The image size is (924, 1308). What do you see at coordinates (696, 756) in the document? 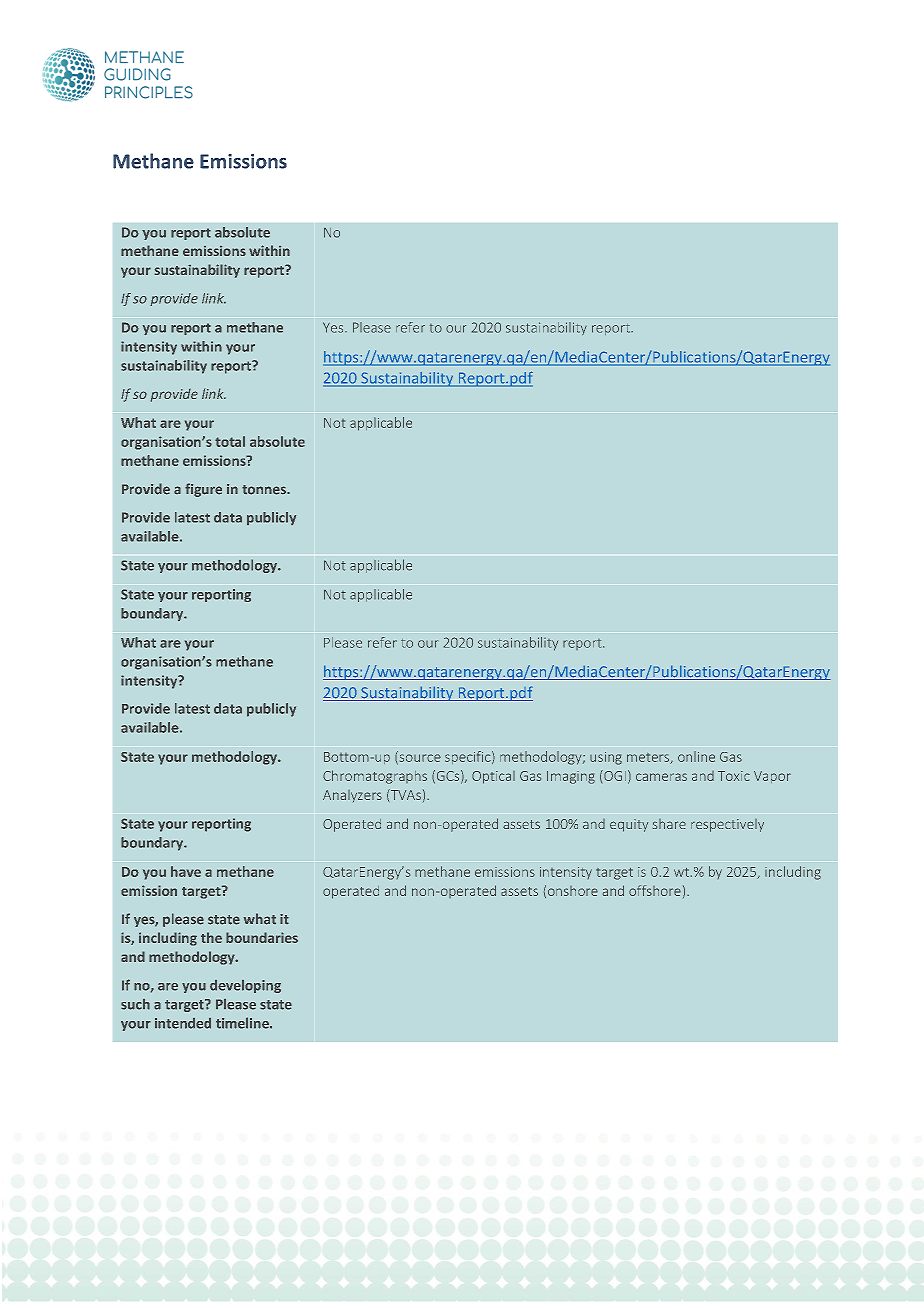
I see `online` at bounding box center [696, 756].
